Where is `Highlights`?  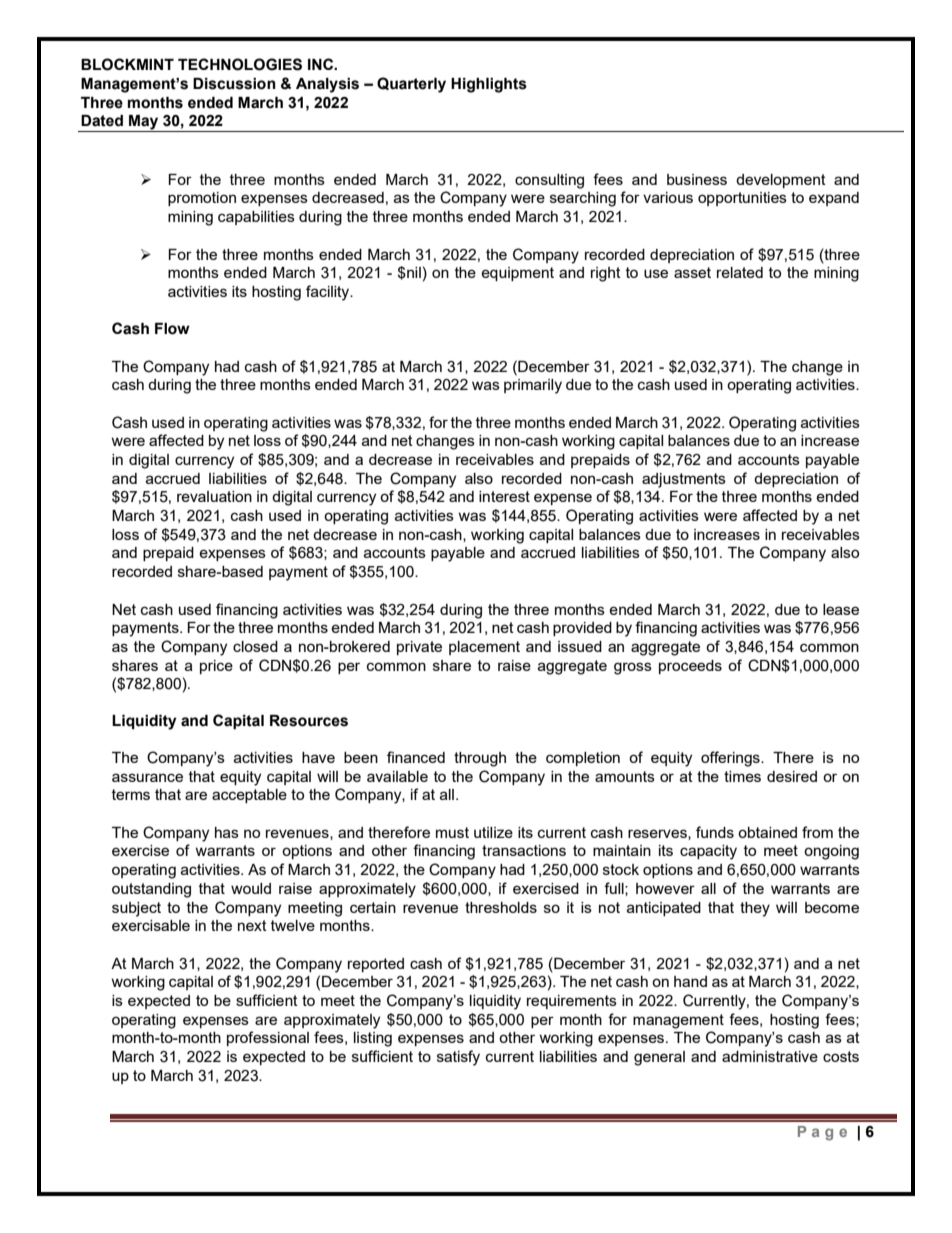
Highlights is located at coordinates (489, 85).
